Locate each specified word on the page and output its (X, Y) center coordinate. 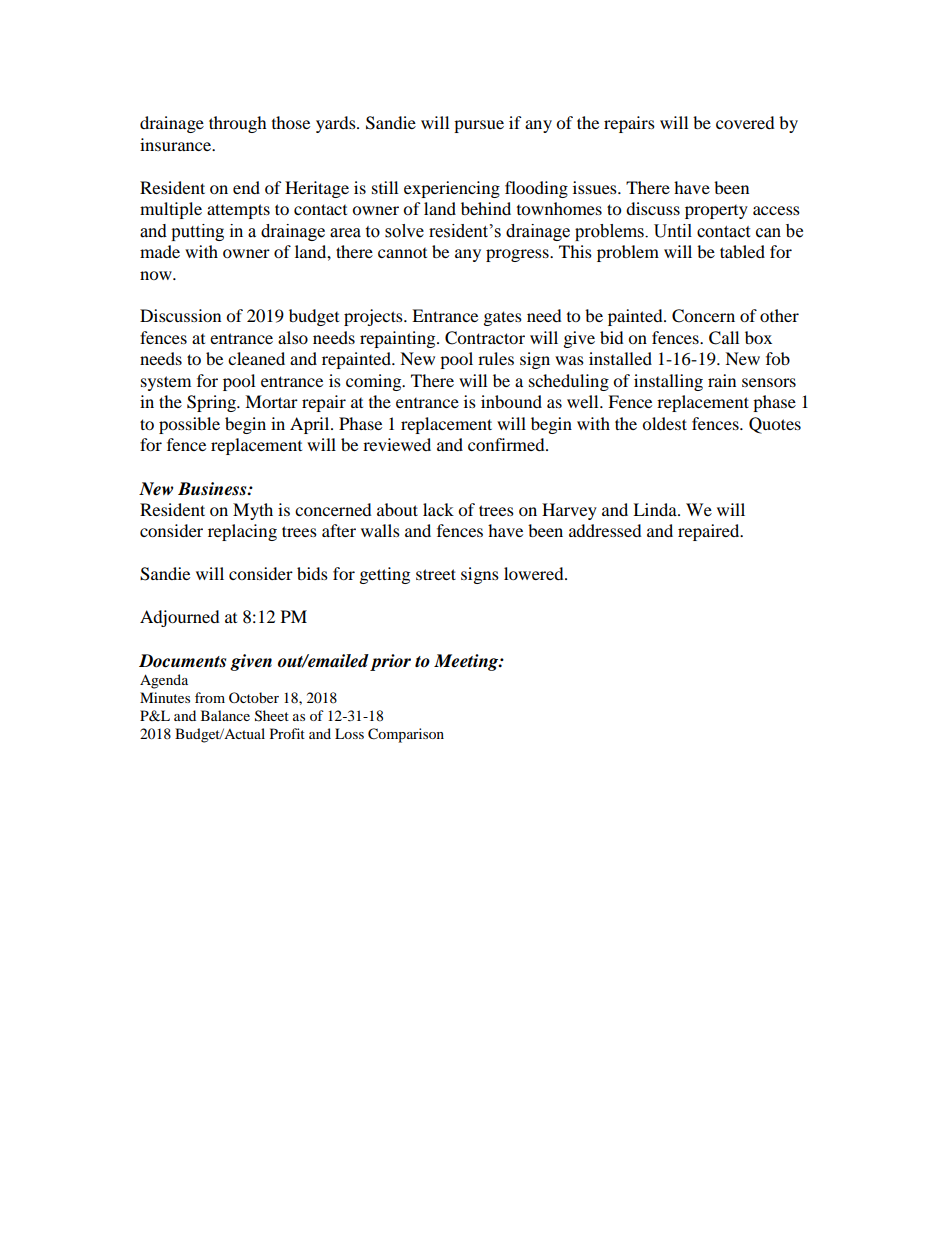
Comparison (406, 735)
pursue (479, 126)
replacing (242, 532)
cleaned (256, 358)
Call (724, 338)
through (238, 124)
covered (745, 122)
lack (438, 509)
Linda (656, 509)
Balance (225, 715)
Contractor (485, 338)
